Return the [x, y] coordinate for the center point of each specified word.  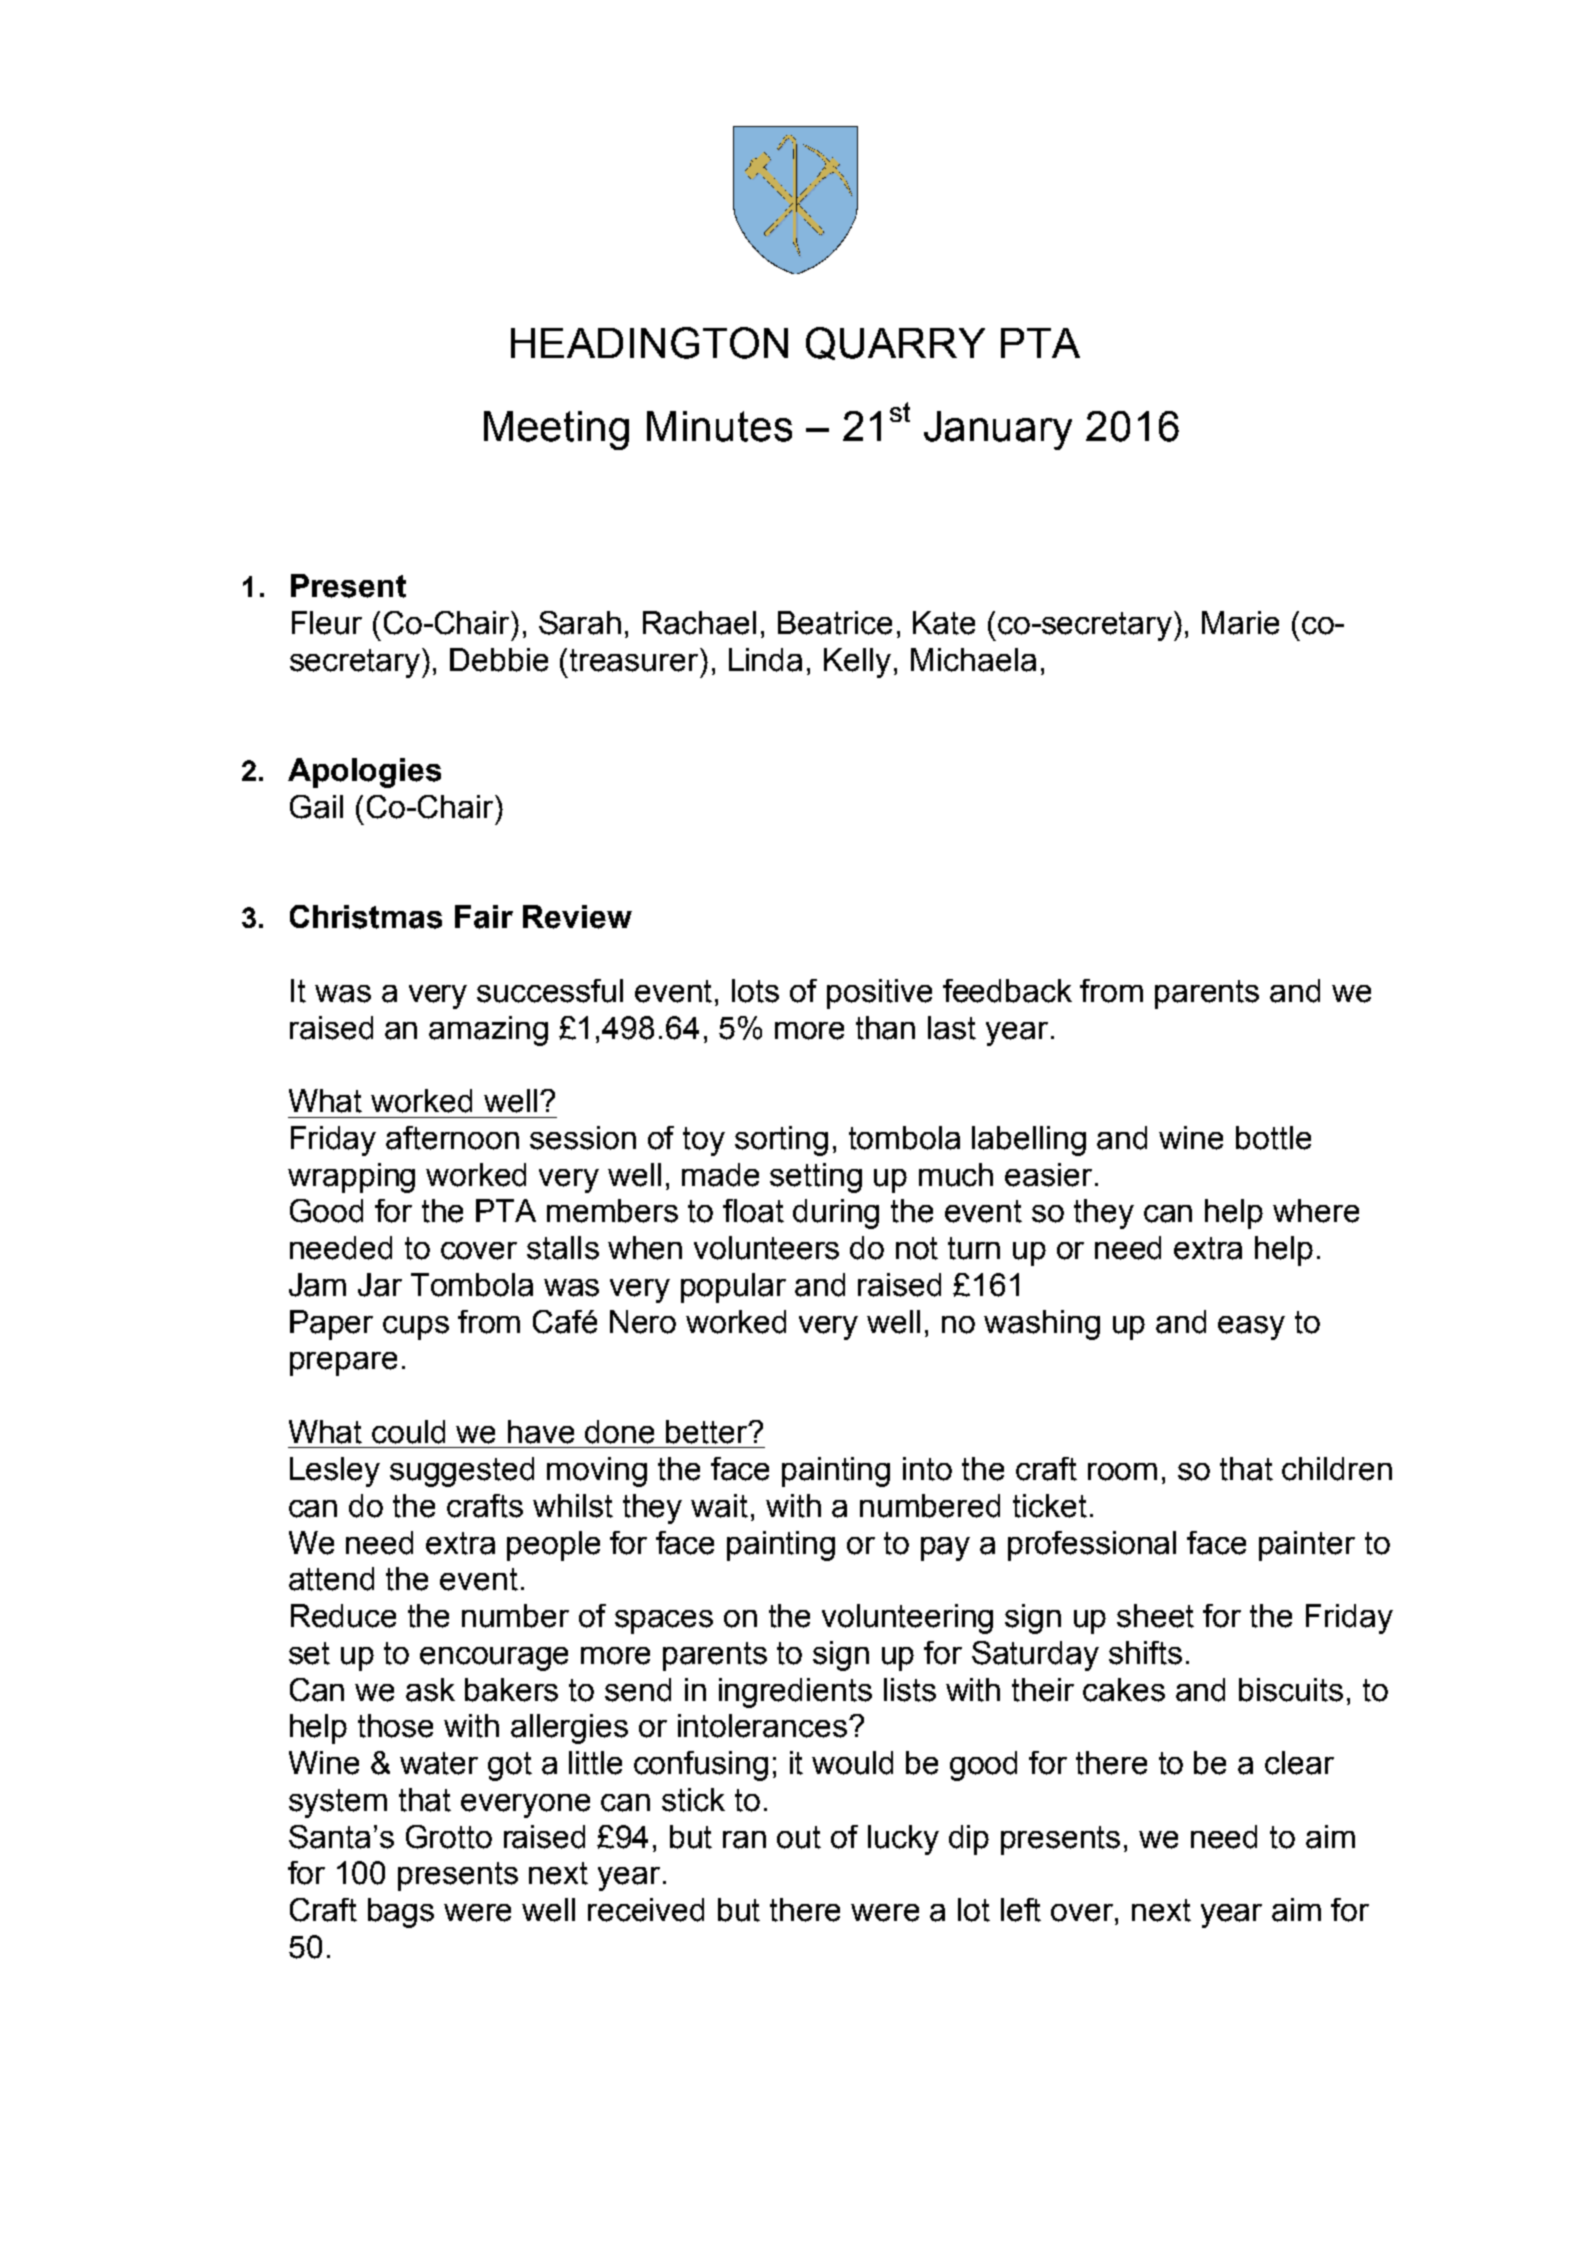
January [998, 430]
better [708, 1432]
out [799, 1837]
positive [879, 994]
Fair [484, 917]
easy [1251, 1328]
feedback [1007, 991]
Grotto [449, 1837]
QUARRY [895, 343]
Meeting [556, 430]
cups [416, 1328]
